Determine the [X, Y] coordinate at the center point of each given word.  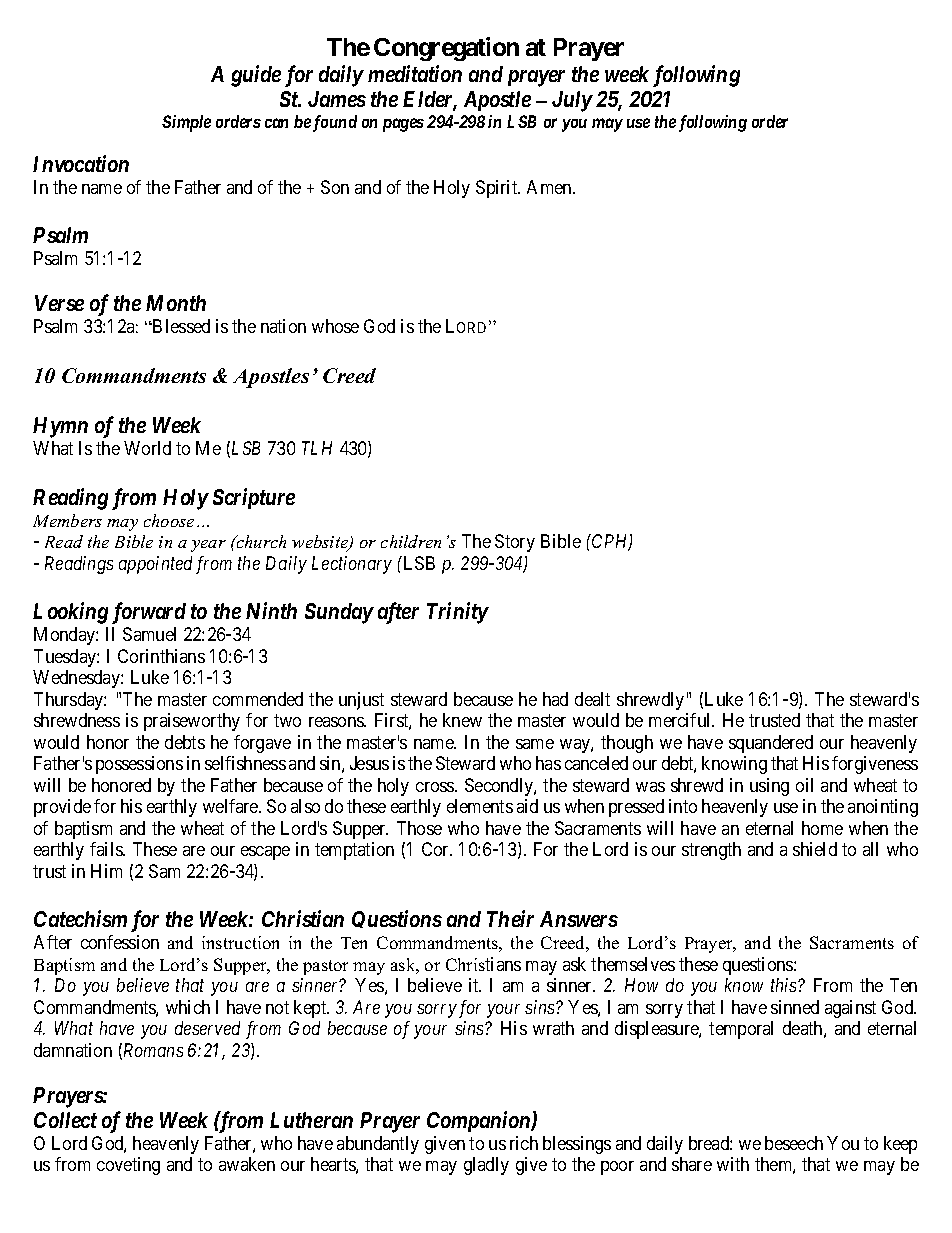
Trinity [457, 613]
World [147, 448]
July [572, 101]
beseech [794, 1143]
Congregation [446, 49]
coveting [128, 1166]
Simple [186, 123]
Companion [479, 1121]
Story [515, 543]
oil [804, 785]
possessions [139, 765]
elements [480, 806]
